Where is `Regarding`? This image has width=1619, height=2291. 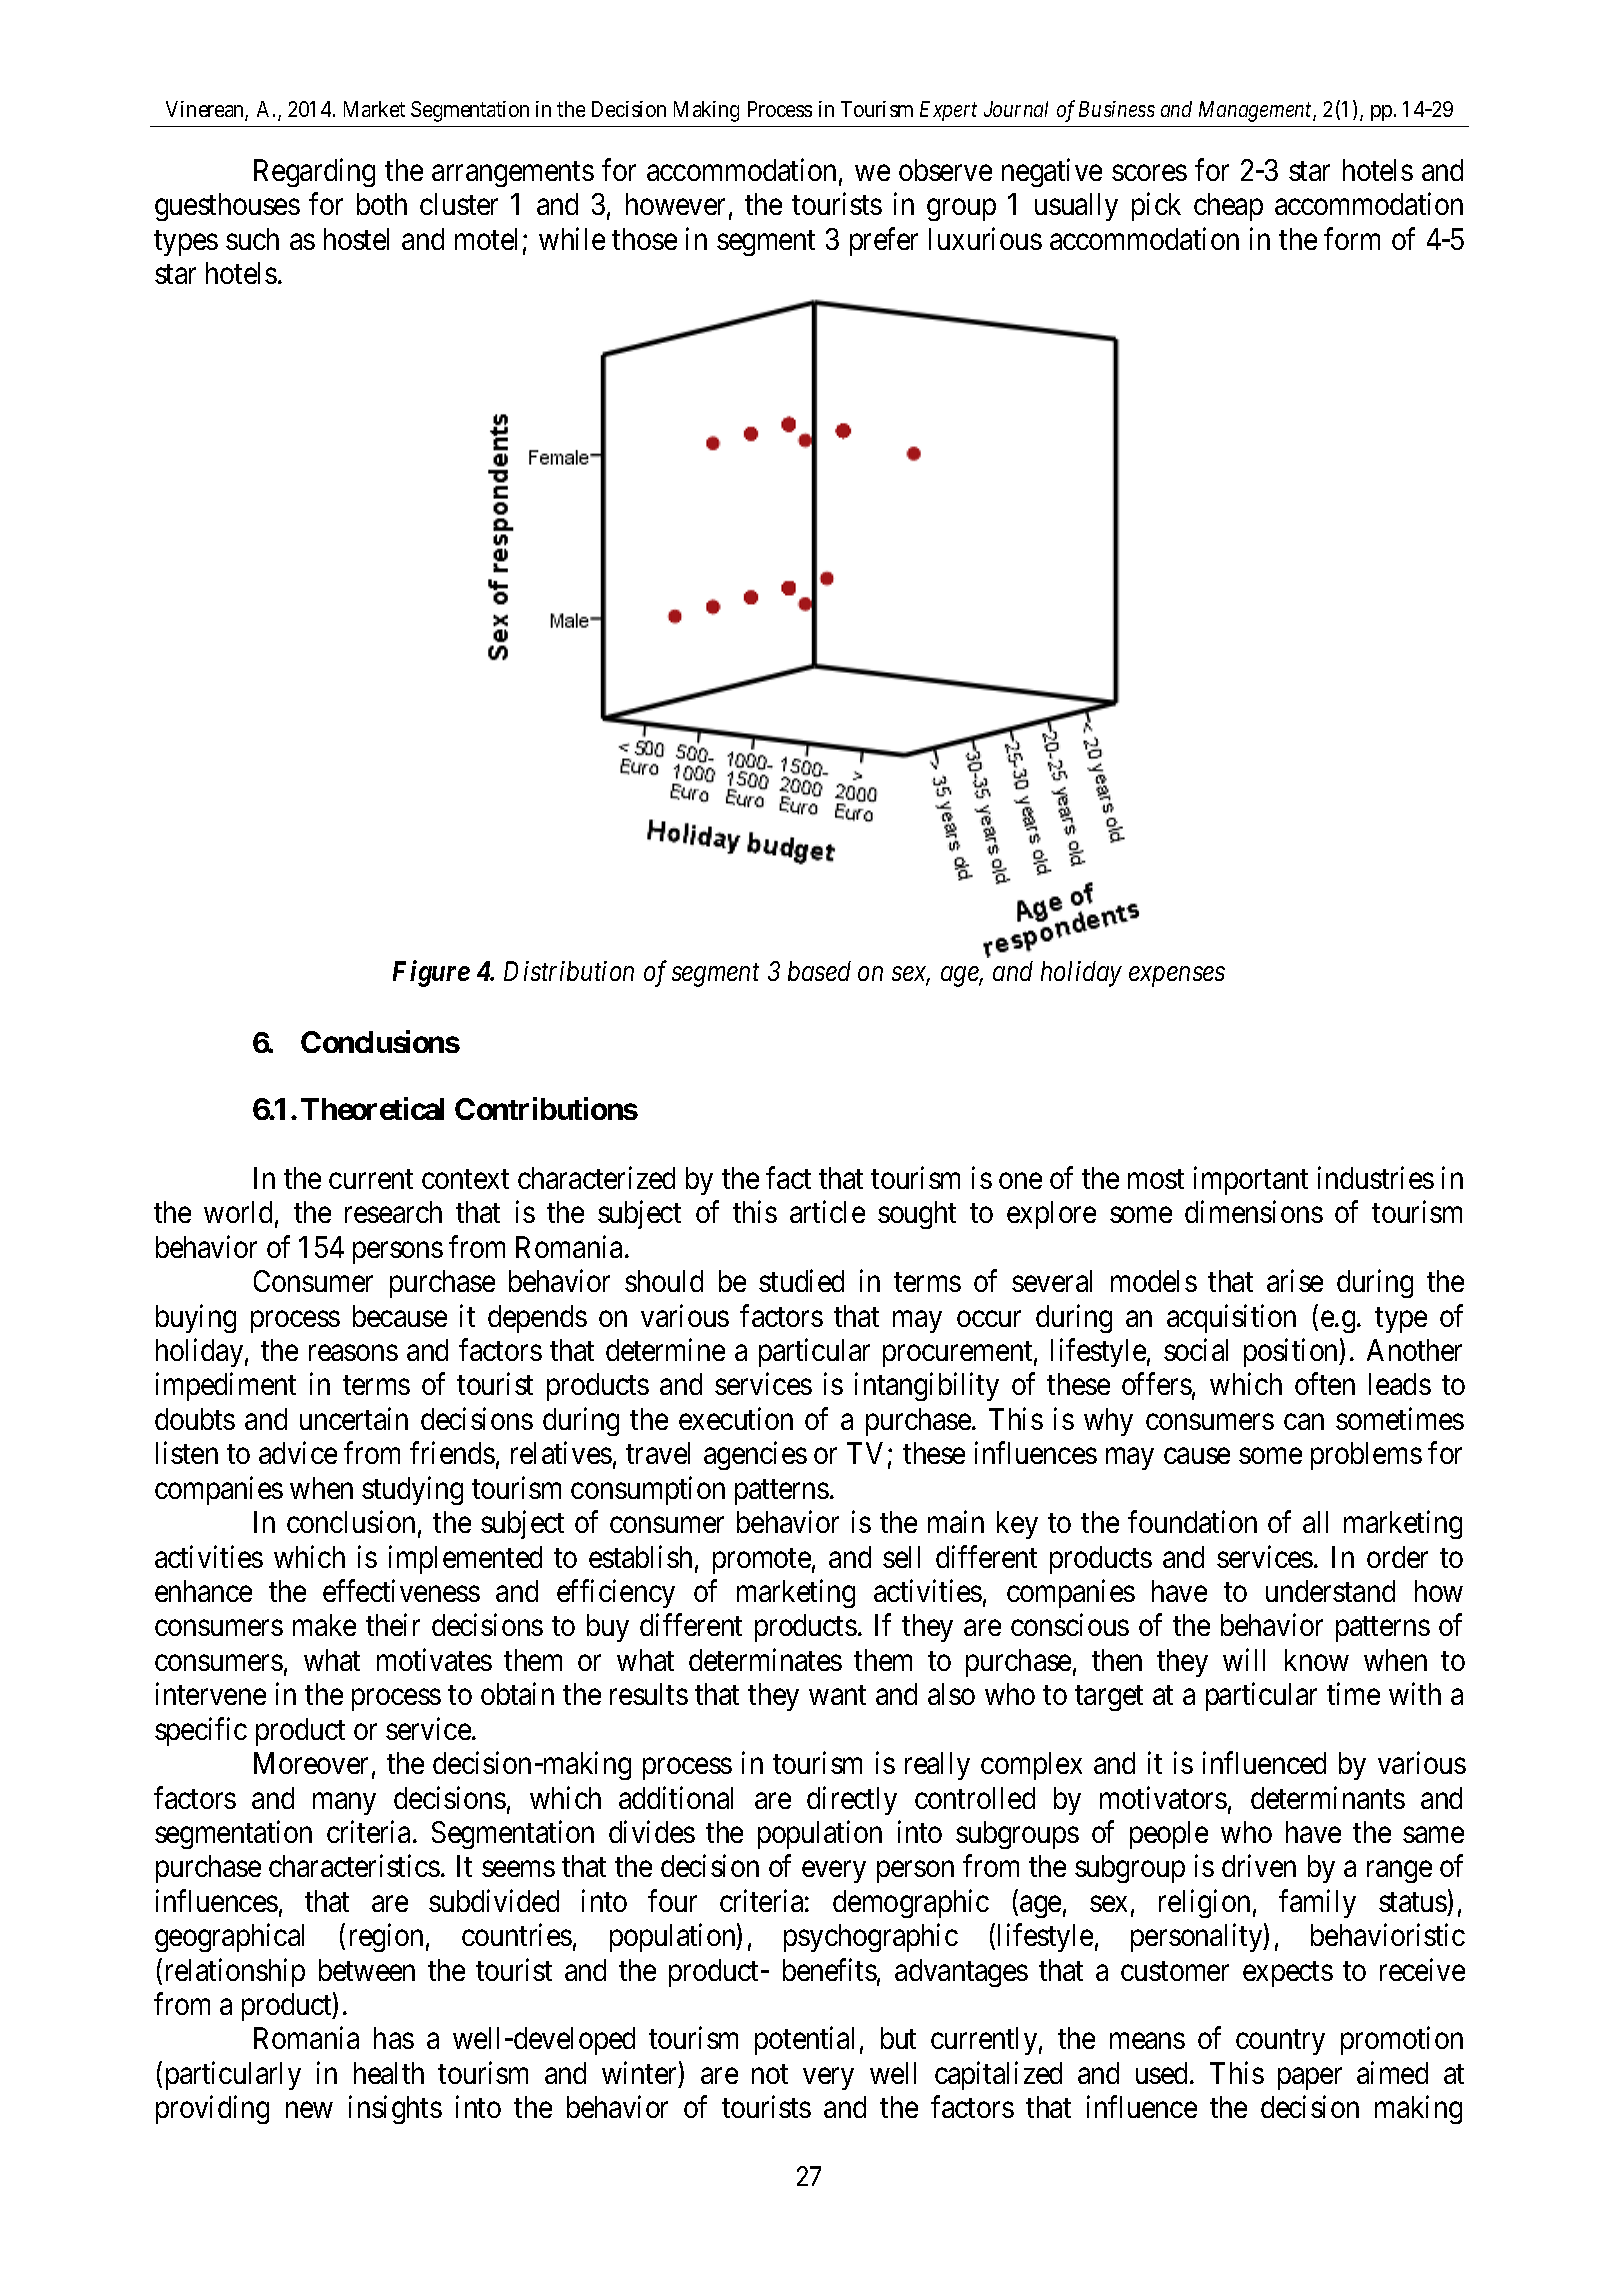
Regarding is located at coordinates (314, 172).
